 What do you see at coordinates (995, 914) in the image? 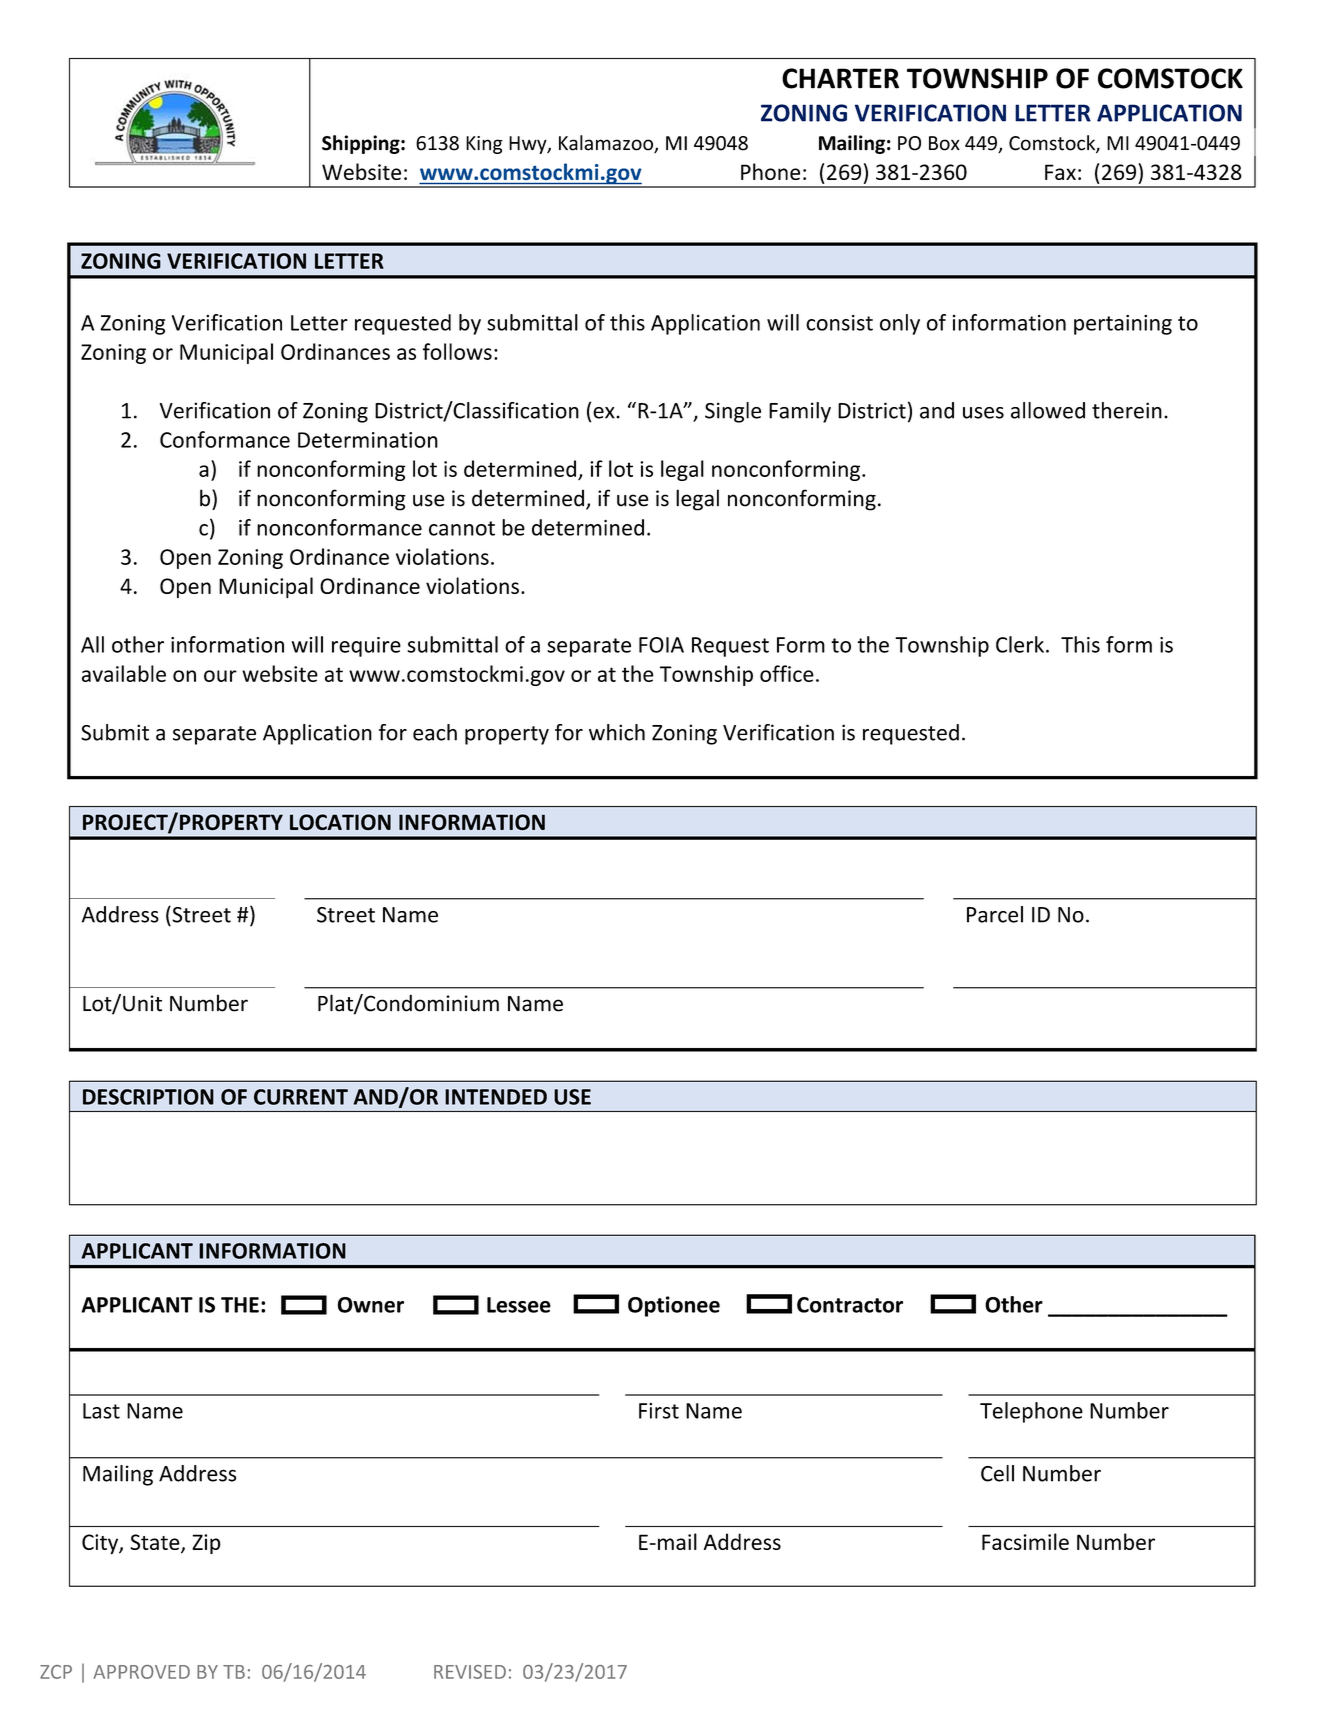
I see `Parcel` at bounding box center [995, 914].
